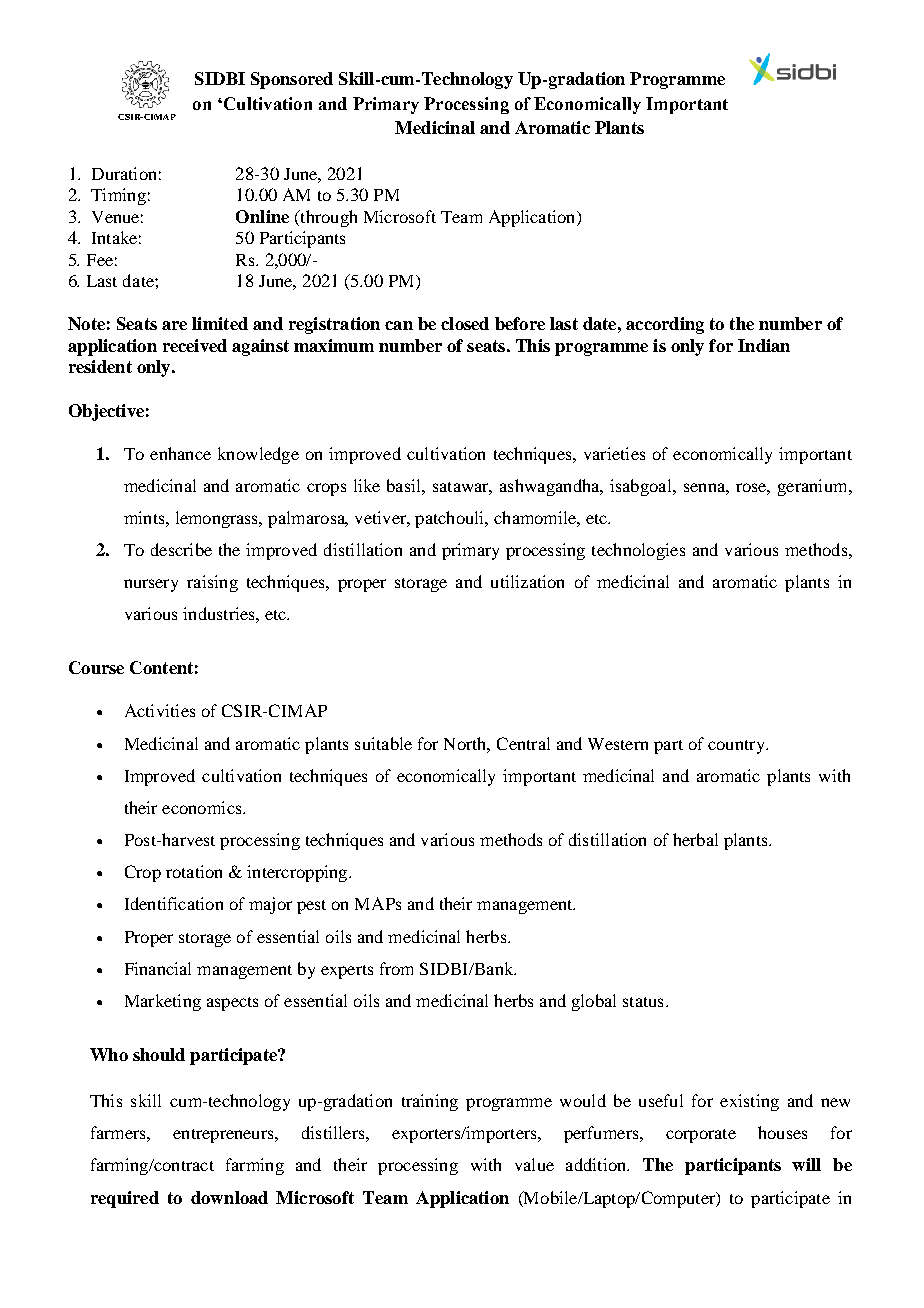  What do you see at coordinates (695, 839) in the page?
I see `herbal` at bounding box center [695, 839].
